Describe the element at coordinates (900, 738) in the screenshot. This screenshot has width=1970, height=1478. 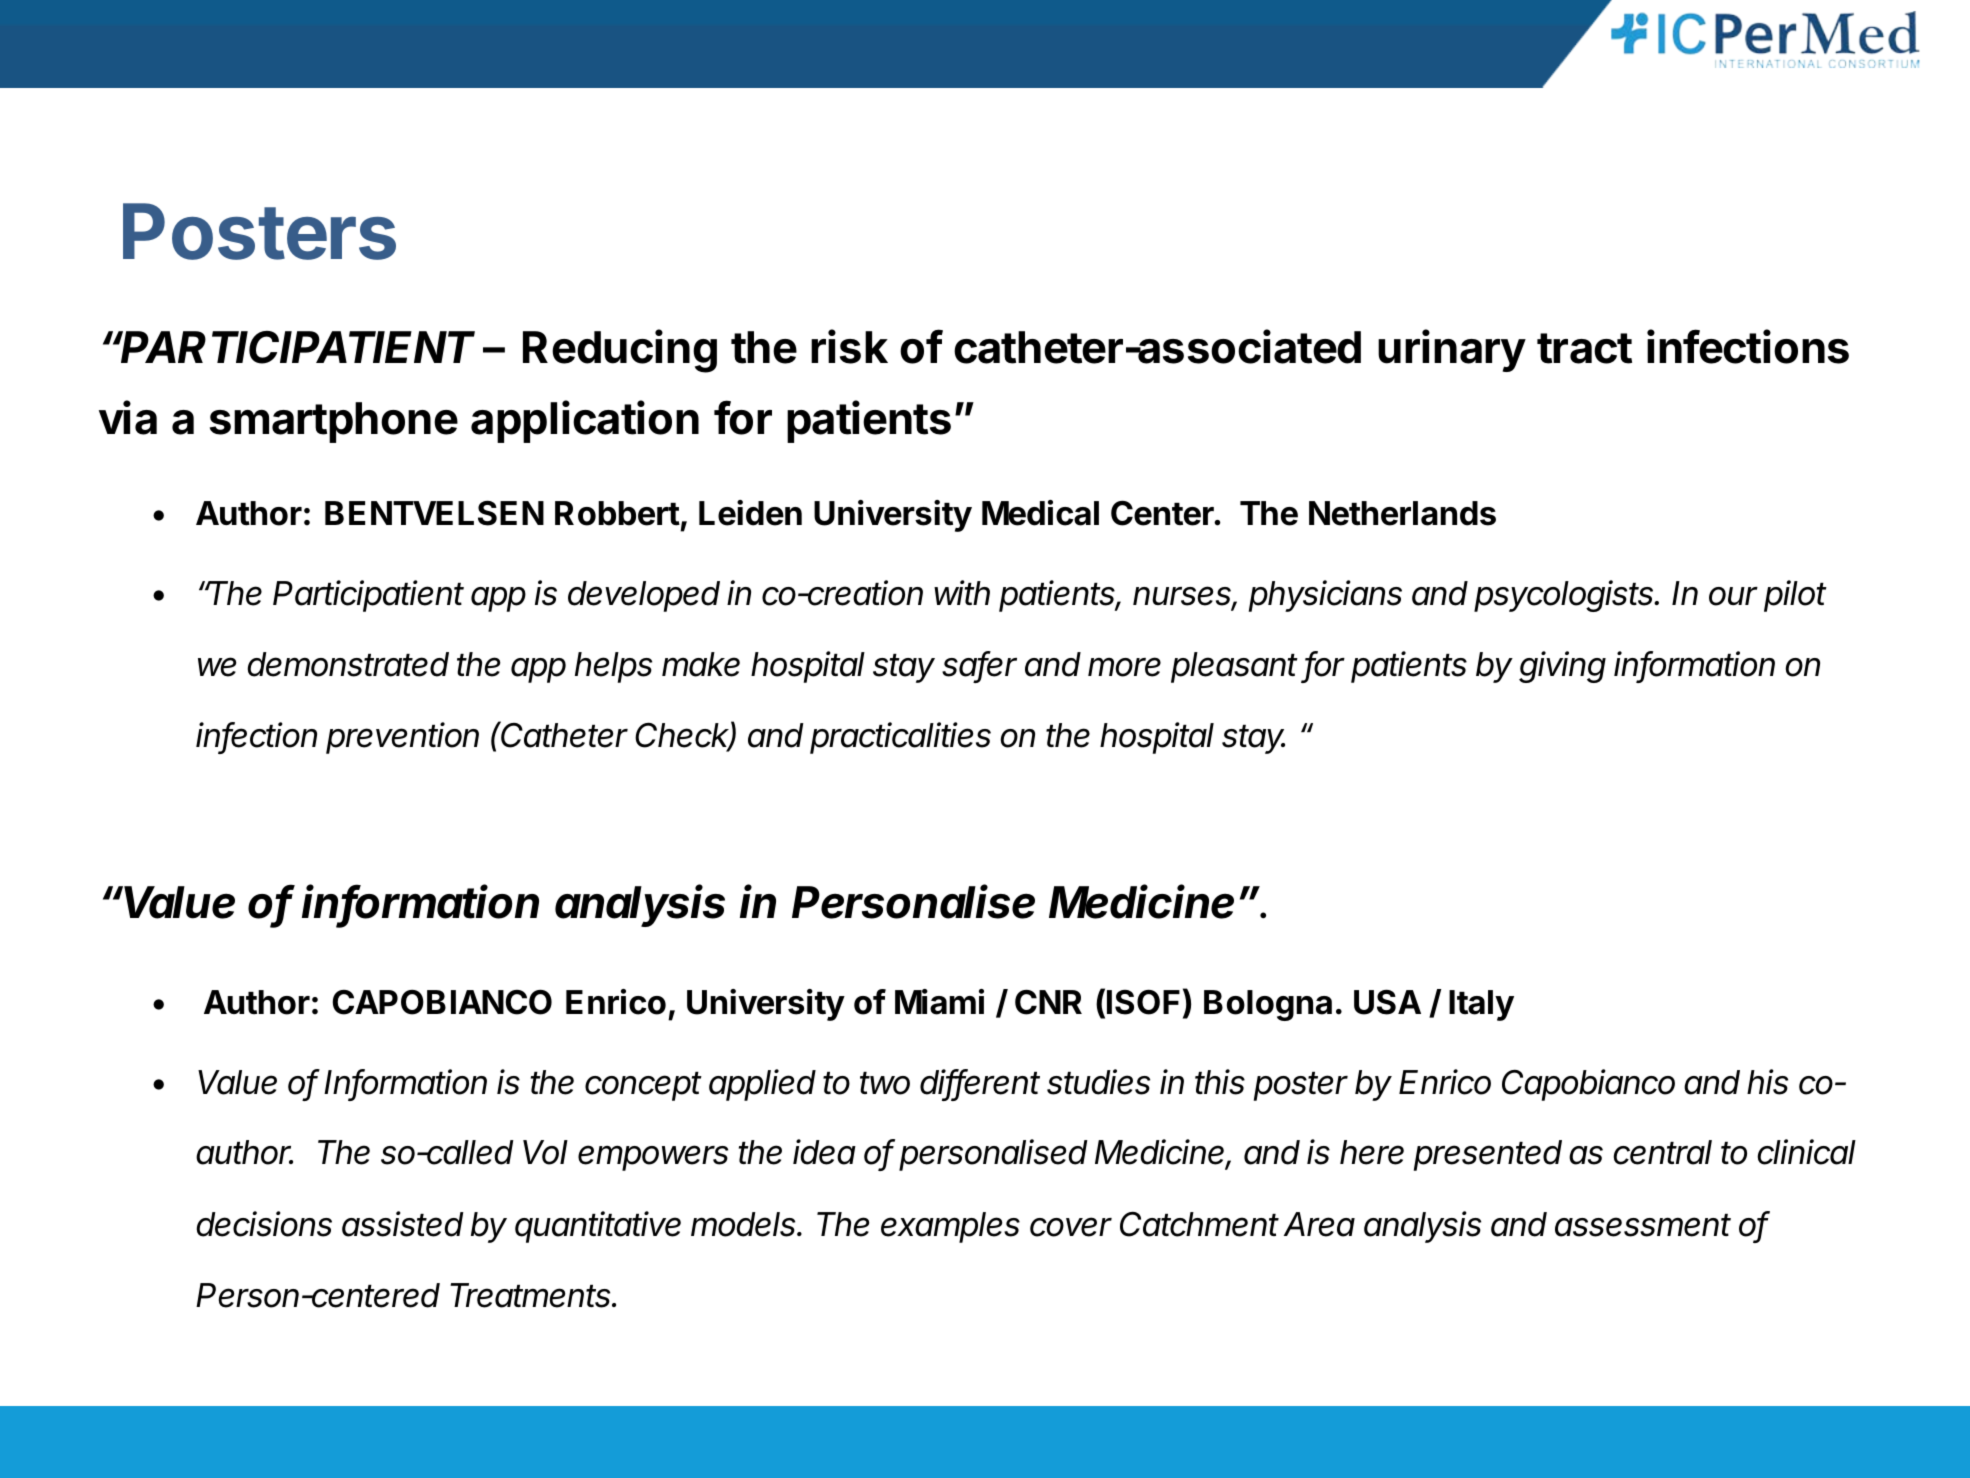
I see `practicalities` at that location.
